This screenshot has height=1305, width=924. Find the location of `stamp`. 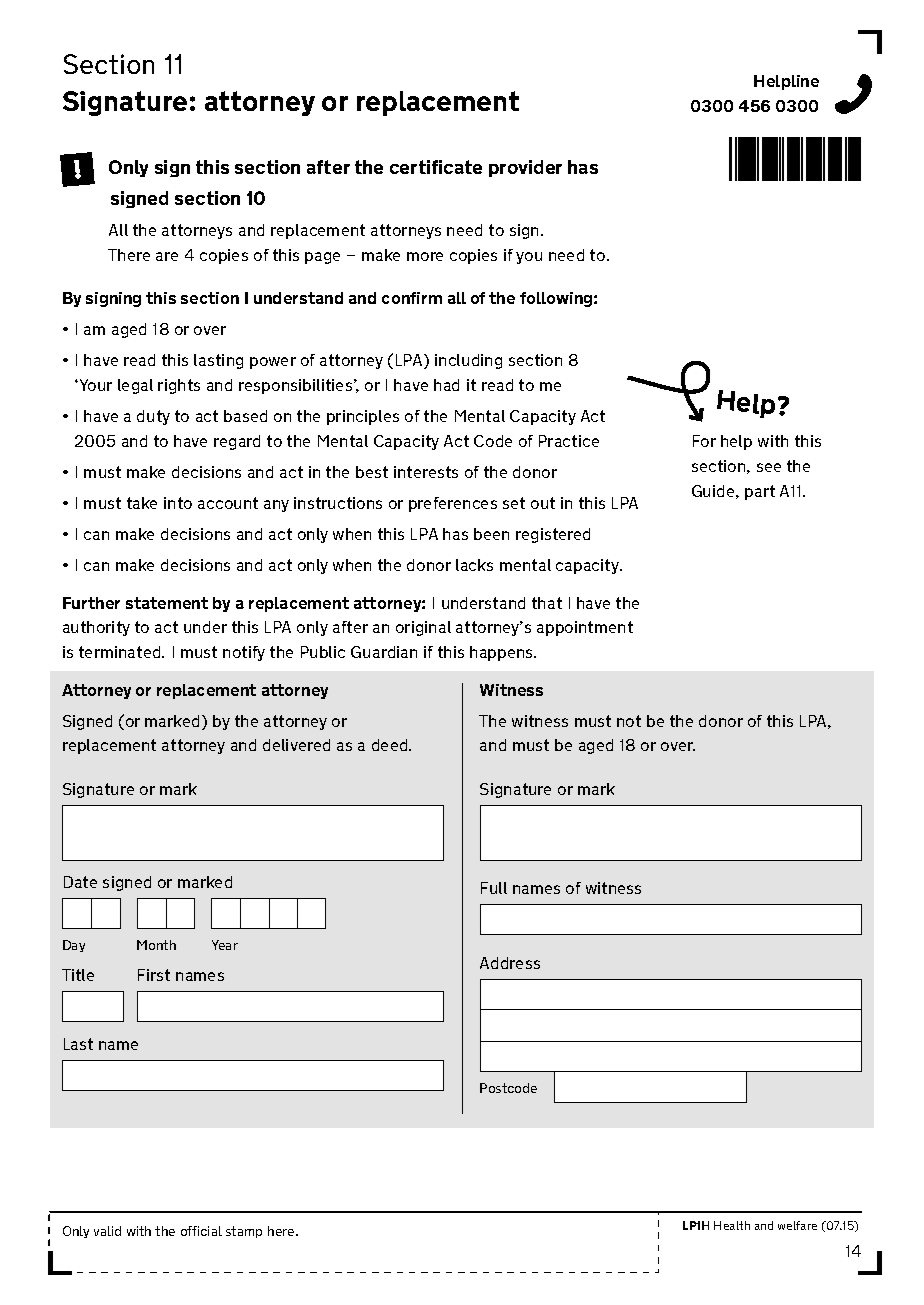

stamp is located at coordinates (244, 1232).
